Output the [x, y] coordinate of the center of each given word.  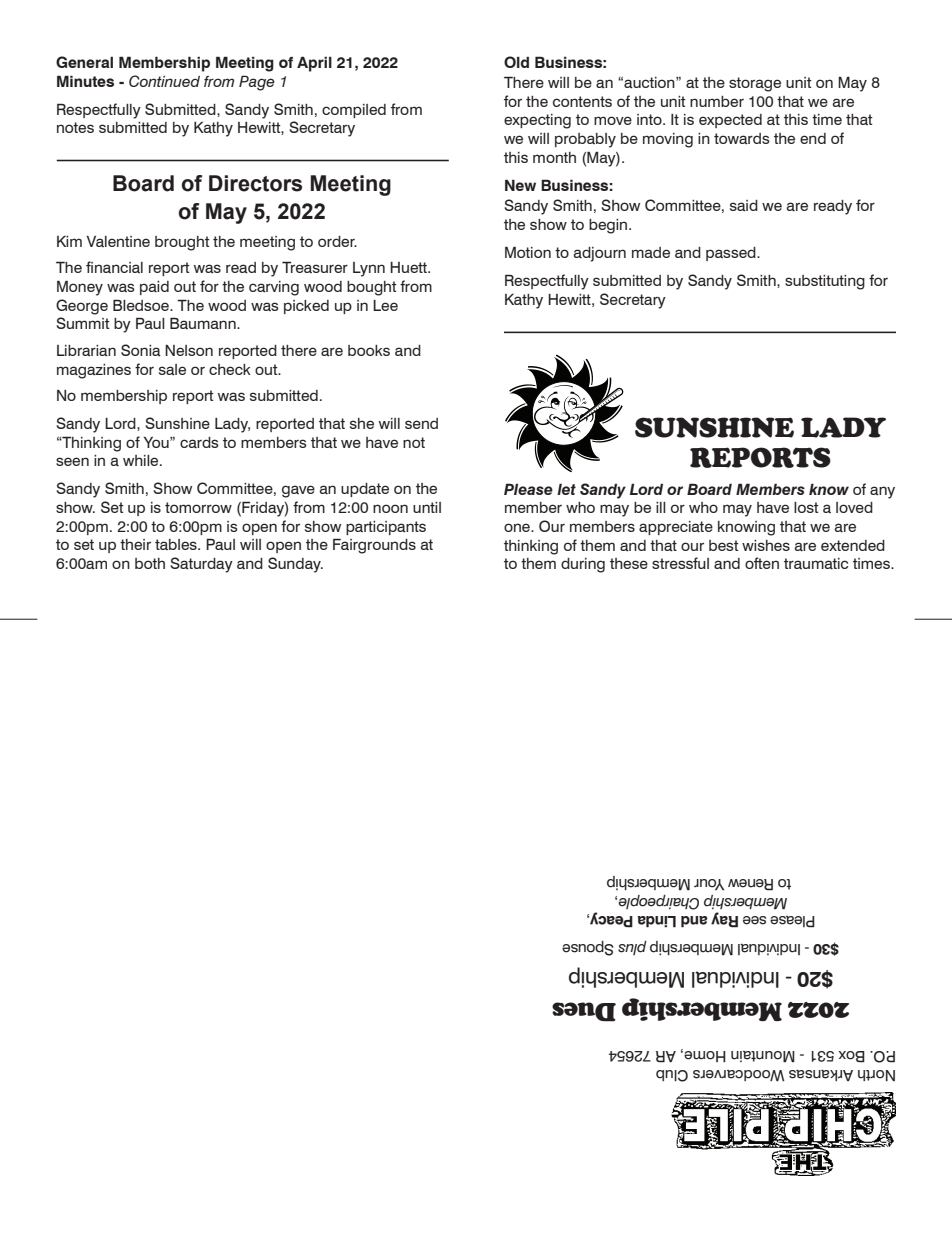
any [882, 492]
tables [177, 544]
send [421, 423]
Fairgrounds [374, 546]
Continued [164, 81]
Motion [528, 252]
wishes [766, 545]
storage [755, 84]
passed [732, 254]
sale [172, 370]
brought [182, 243]
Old [516, 62]
